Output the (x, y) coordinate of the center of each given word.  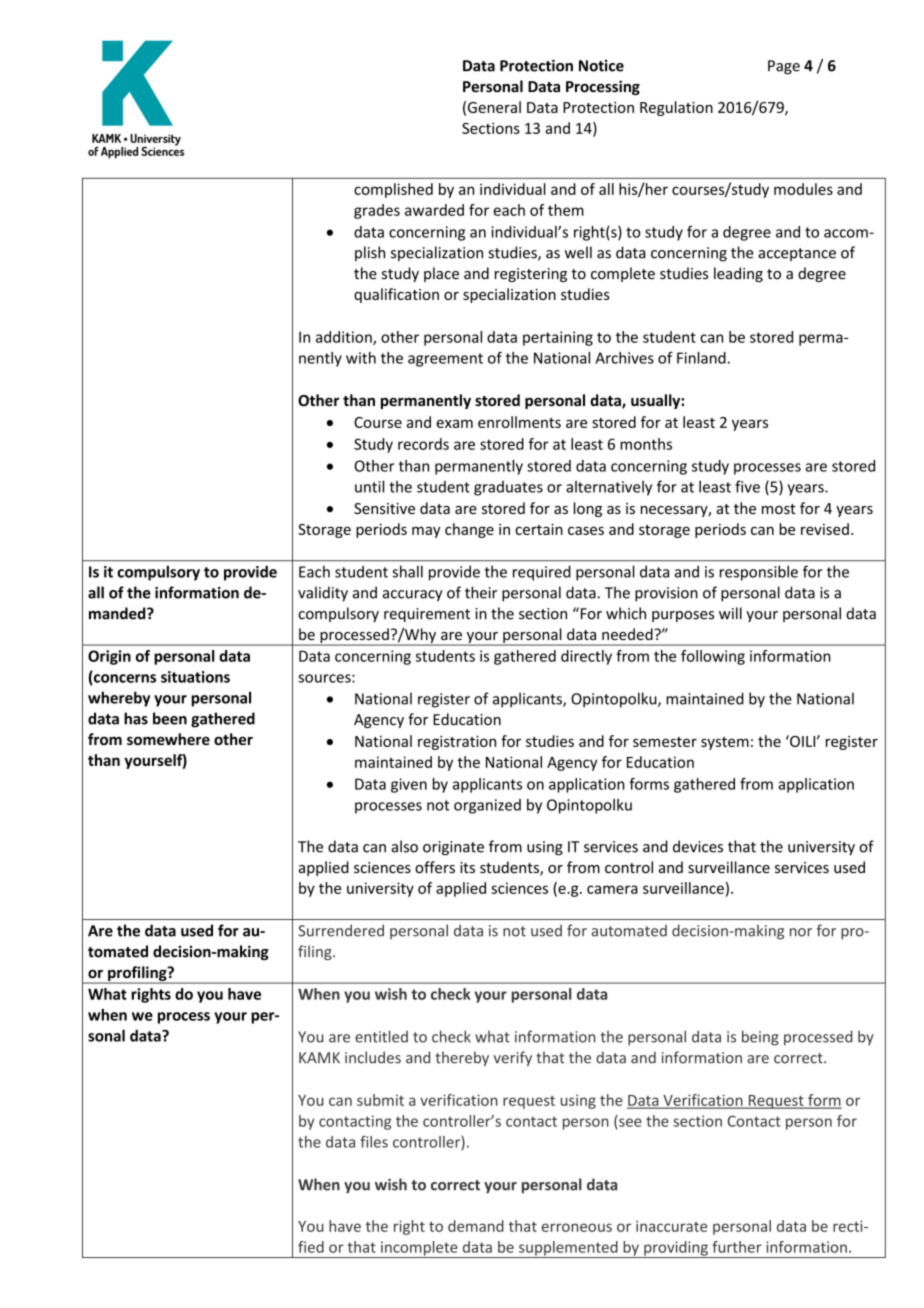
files (374, 1142)
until (369, 486)
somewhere (168, 739)
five (747, 486)
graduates (508, 488)
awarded (434, 210)
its (467, 867)
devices (698, 846)
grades (377, 211)
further (737, 1247)
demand (476, 1226)
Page (784, 67)
